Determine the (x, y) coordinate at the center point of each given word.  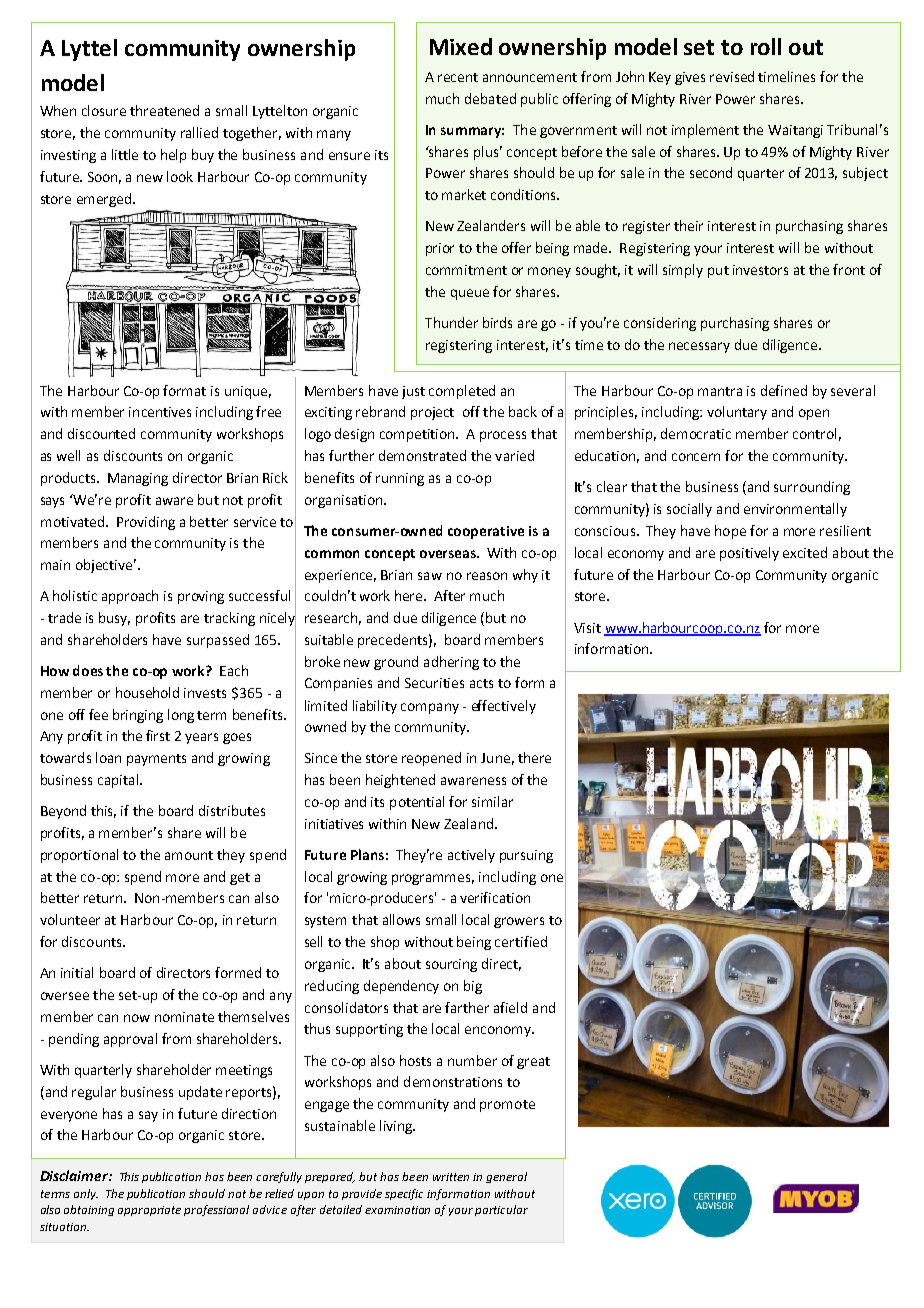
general (506, 1177)
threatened (164, 110)
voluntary (737, 413)
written (451, 1177)
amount (189, 855)
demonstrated (422, 455)
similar (492, 801)
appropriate (149, 1211)
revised (732, 76)
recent (458, 77)
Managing (138, 479)
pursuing (526, 856)
